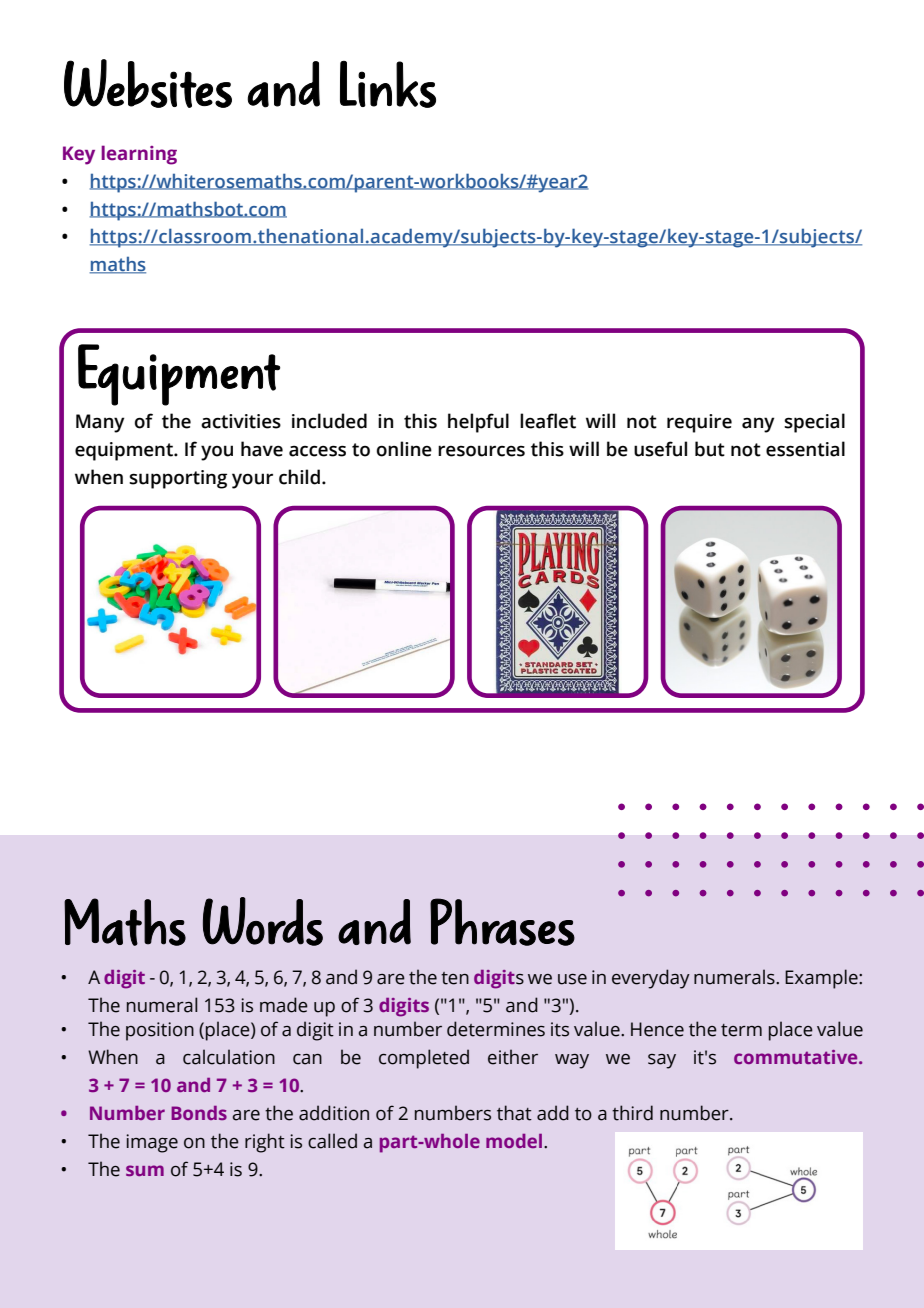 Image resolution: width=924 pixels, height=1308 pixels. Describe the element at coordinates (241, 421) in the document. I see `activities` at that location.
